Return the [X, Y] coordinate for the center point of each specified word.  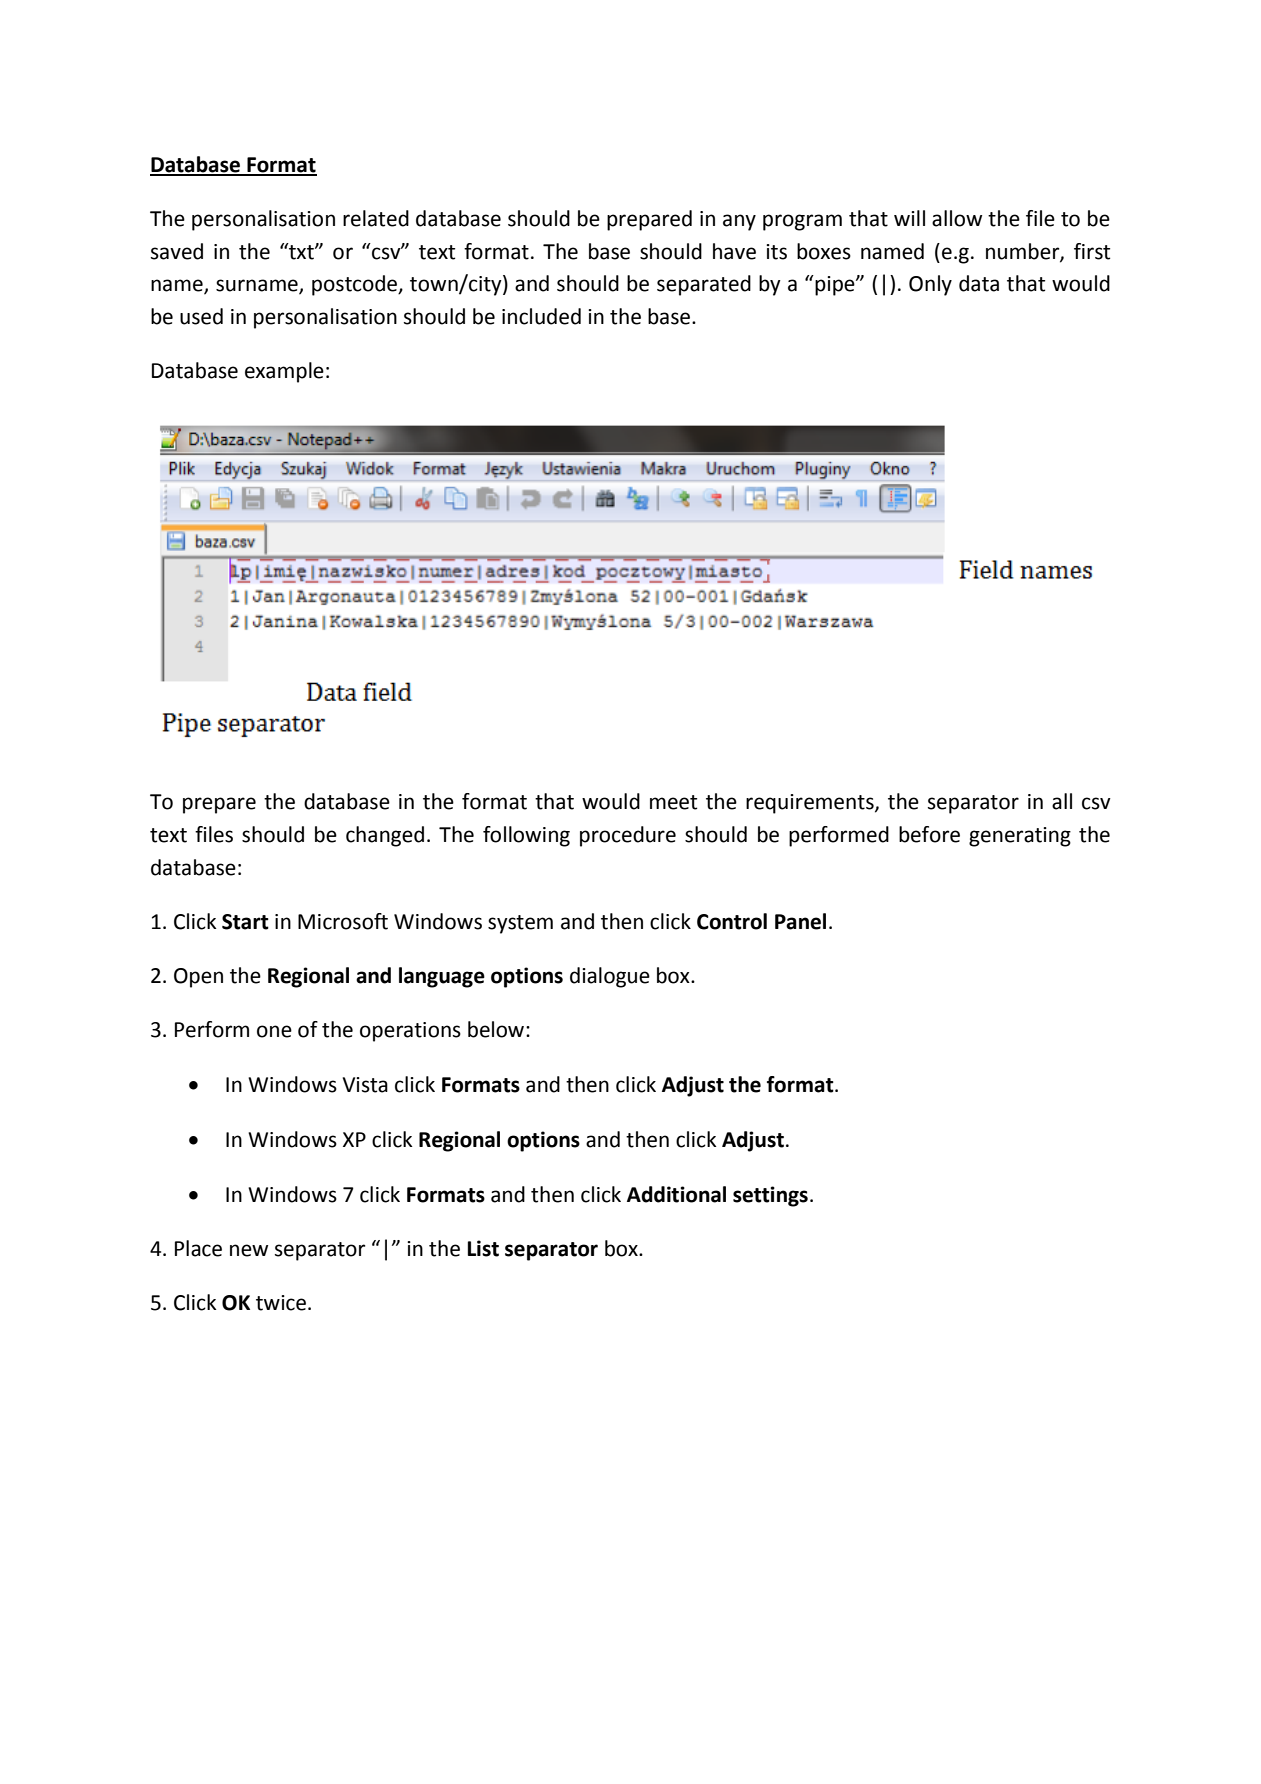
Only [930, 285]
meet [673, 802]
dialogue [610, 977]
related [376, 218]
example [284, 372]
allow [957, 218]
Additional [676, 1194]
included [541, 316]
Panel [800, 921]
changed [385, 836]
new [249, 1250]
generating [1020, 837]
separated [704, 285]
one [274, 1031]
